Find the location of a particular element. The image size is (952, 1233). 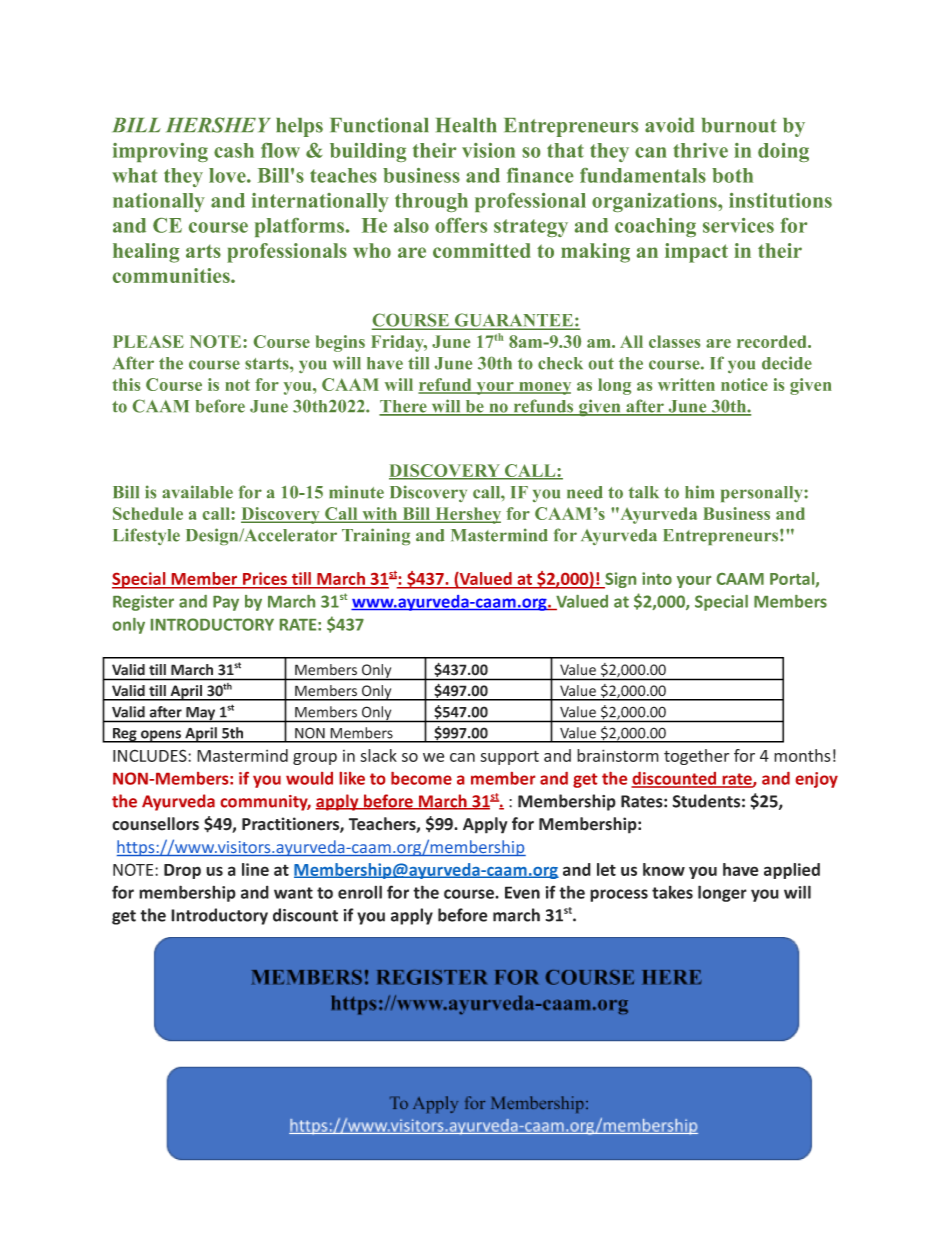

Even is located at coordinates (522, 892).
